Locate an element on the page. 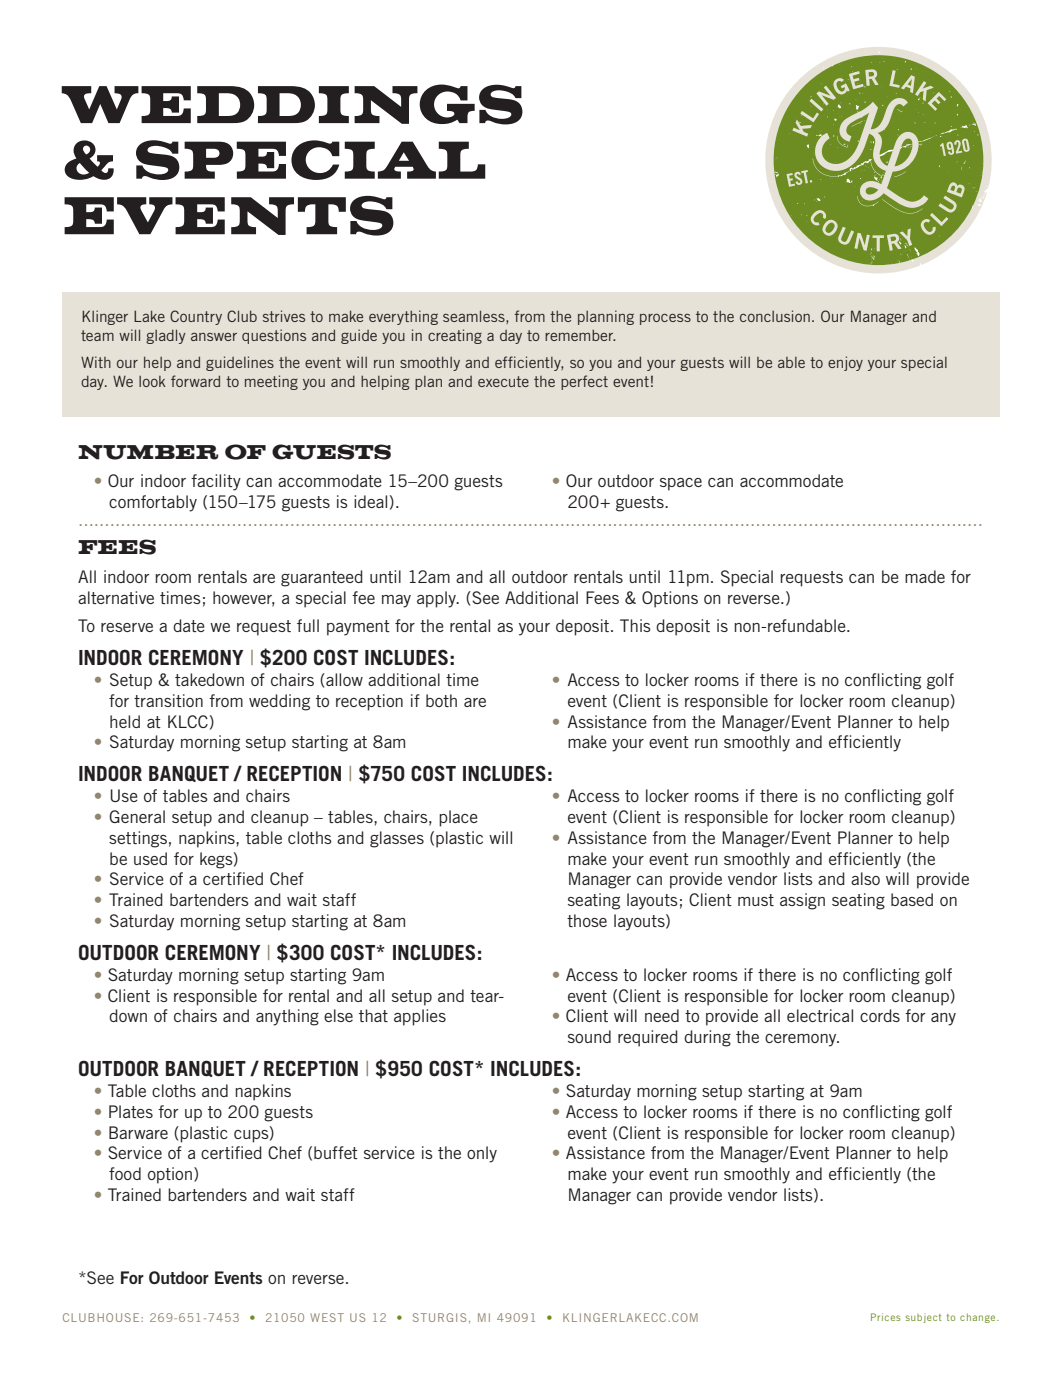 This image has width=1062, height=1375. answer is located at coordinates (214, 336).
